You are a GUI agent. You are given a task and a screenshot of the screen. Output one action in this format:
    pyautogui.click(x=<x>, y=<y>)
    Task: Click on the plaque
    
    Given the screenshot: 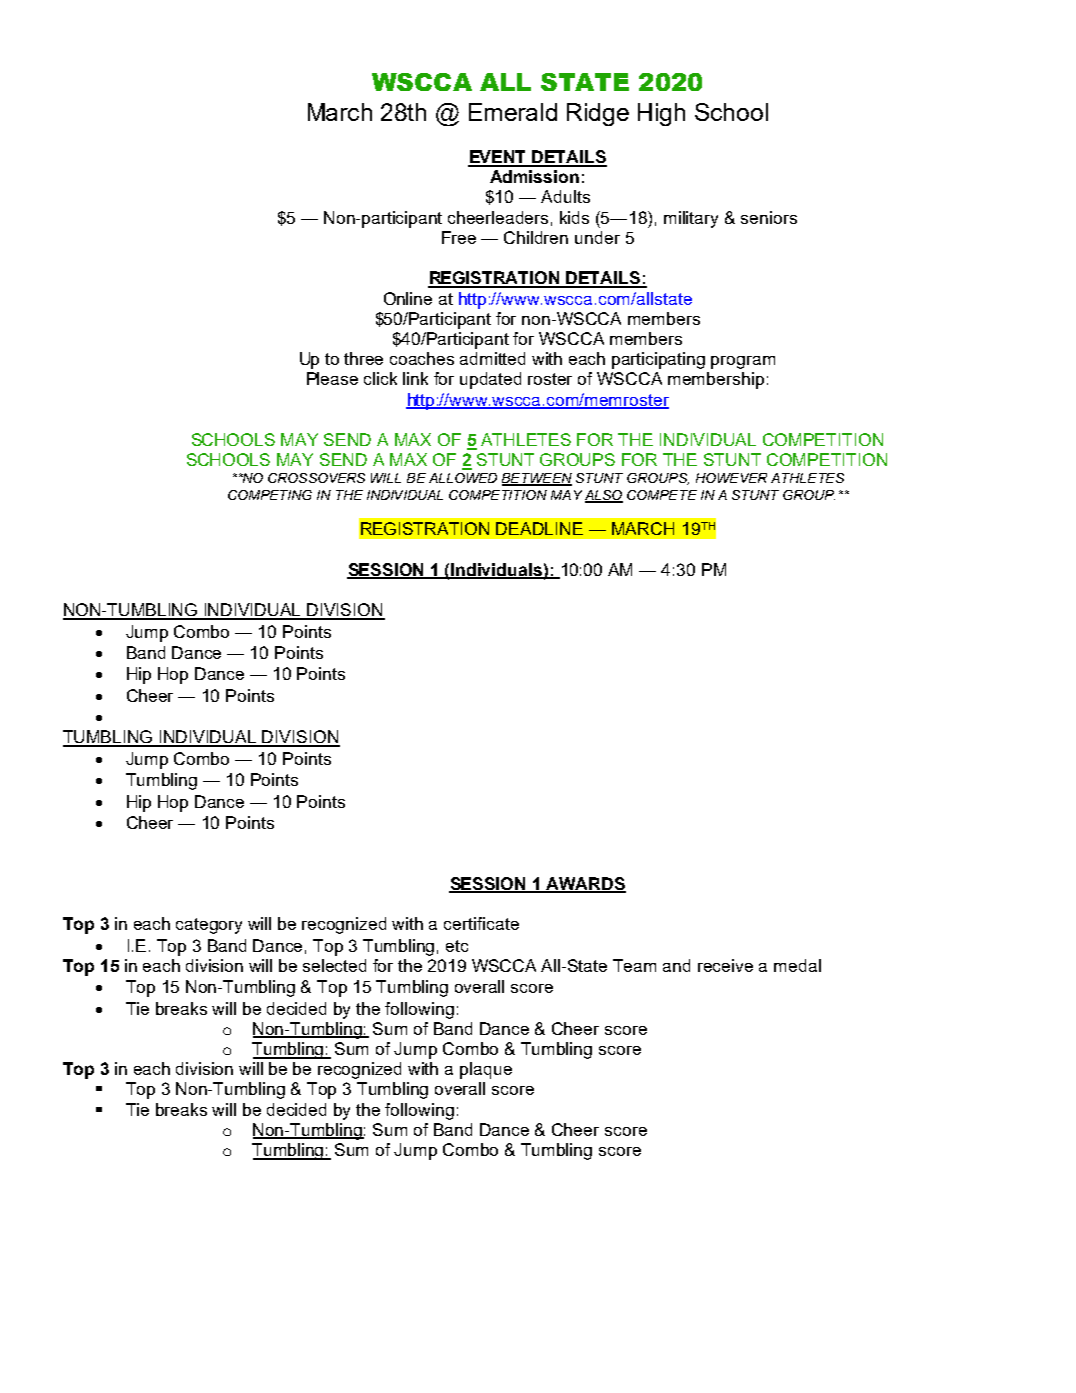 What is the action you would take?
    pyautogui.click(x=486, y=1070)
